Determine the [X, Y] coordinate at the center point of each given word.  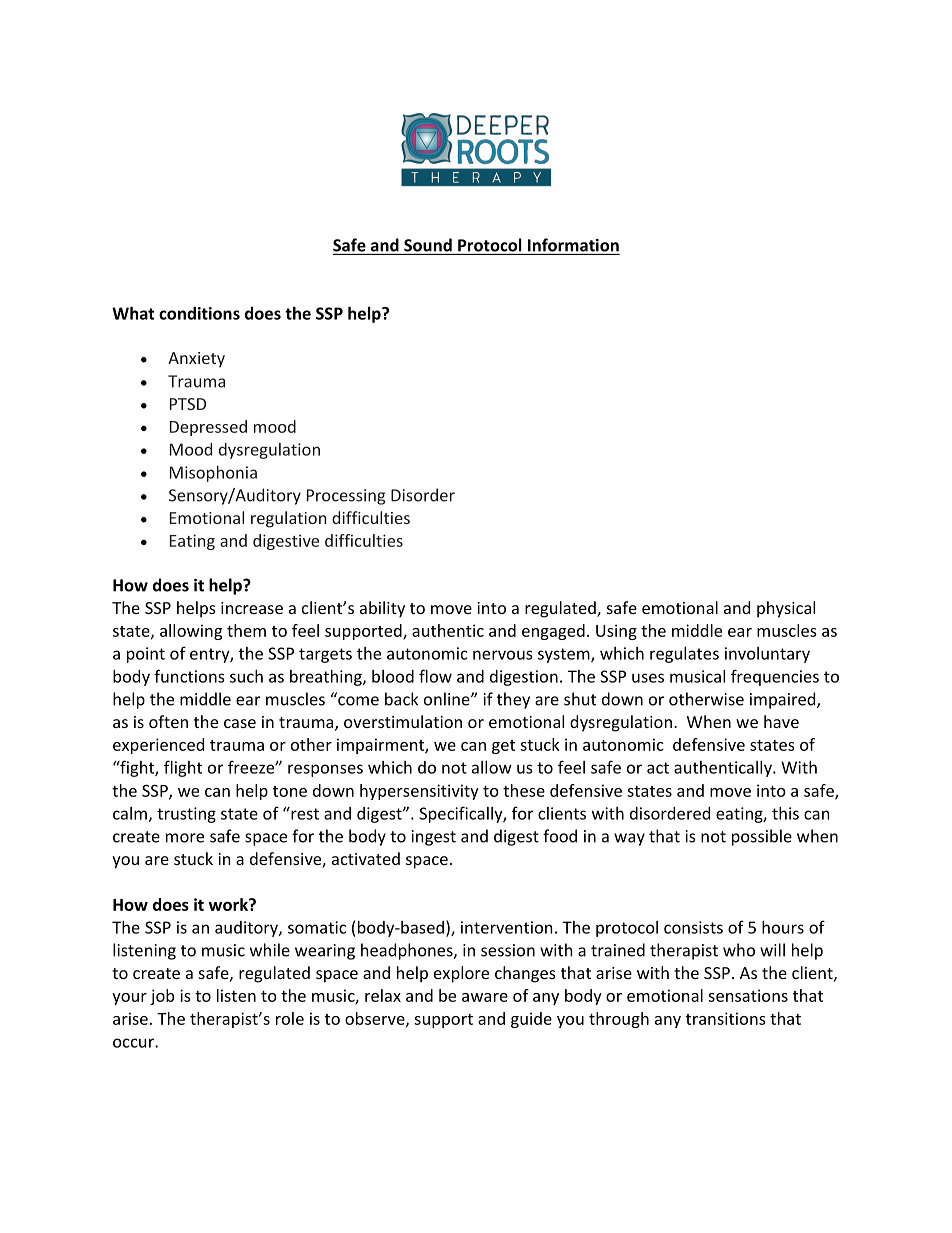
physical [786, 609]
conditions [199, 313]
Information [573, 245]
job [162, 997]
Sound [428, 245]
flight [183, 768]
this [785, 813]
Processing [346, 497]
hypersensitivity [419, 792]
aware [485, 997]
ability [382, 609]
